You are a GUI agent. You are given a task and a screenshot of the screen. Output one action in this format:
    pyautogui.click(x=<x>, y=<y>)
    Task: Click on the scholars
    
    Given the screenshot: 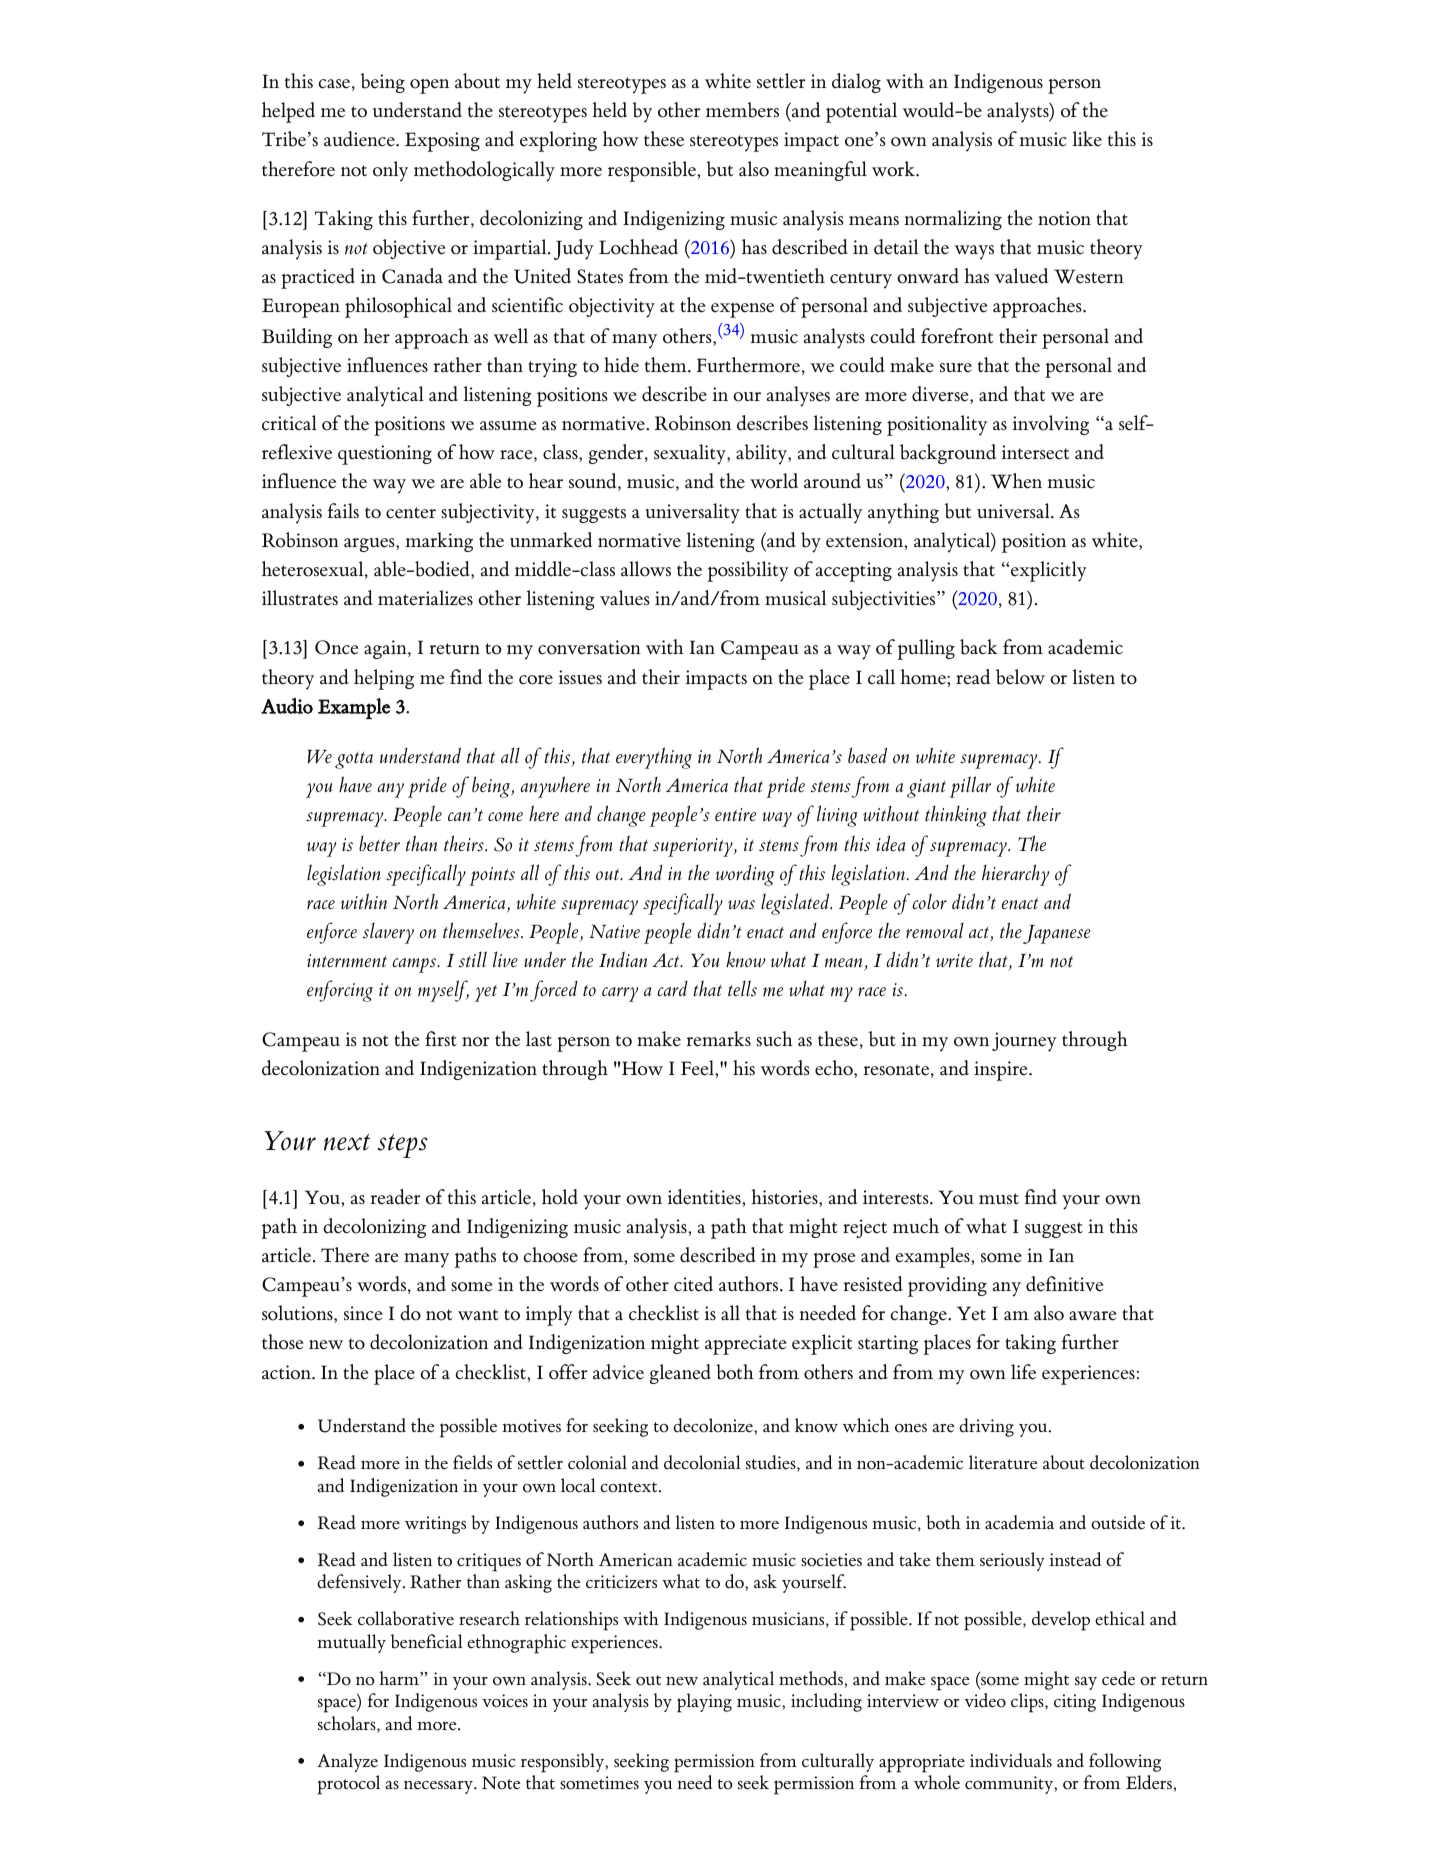 What is the action you would take?
    pyautogui.click(x=348, y=1724)
